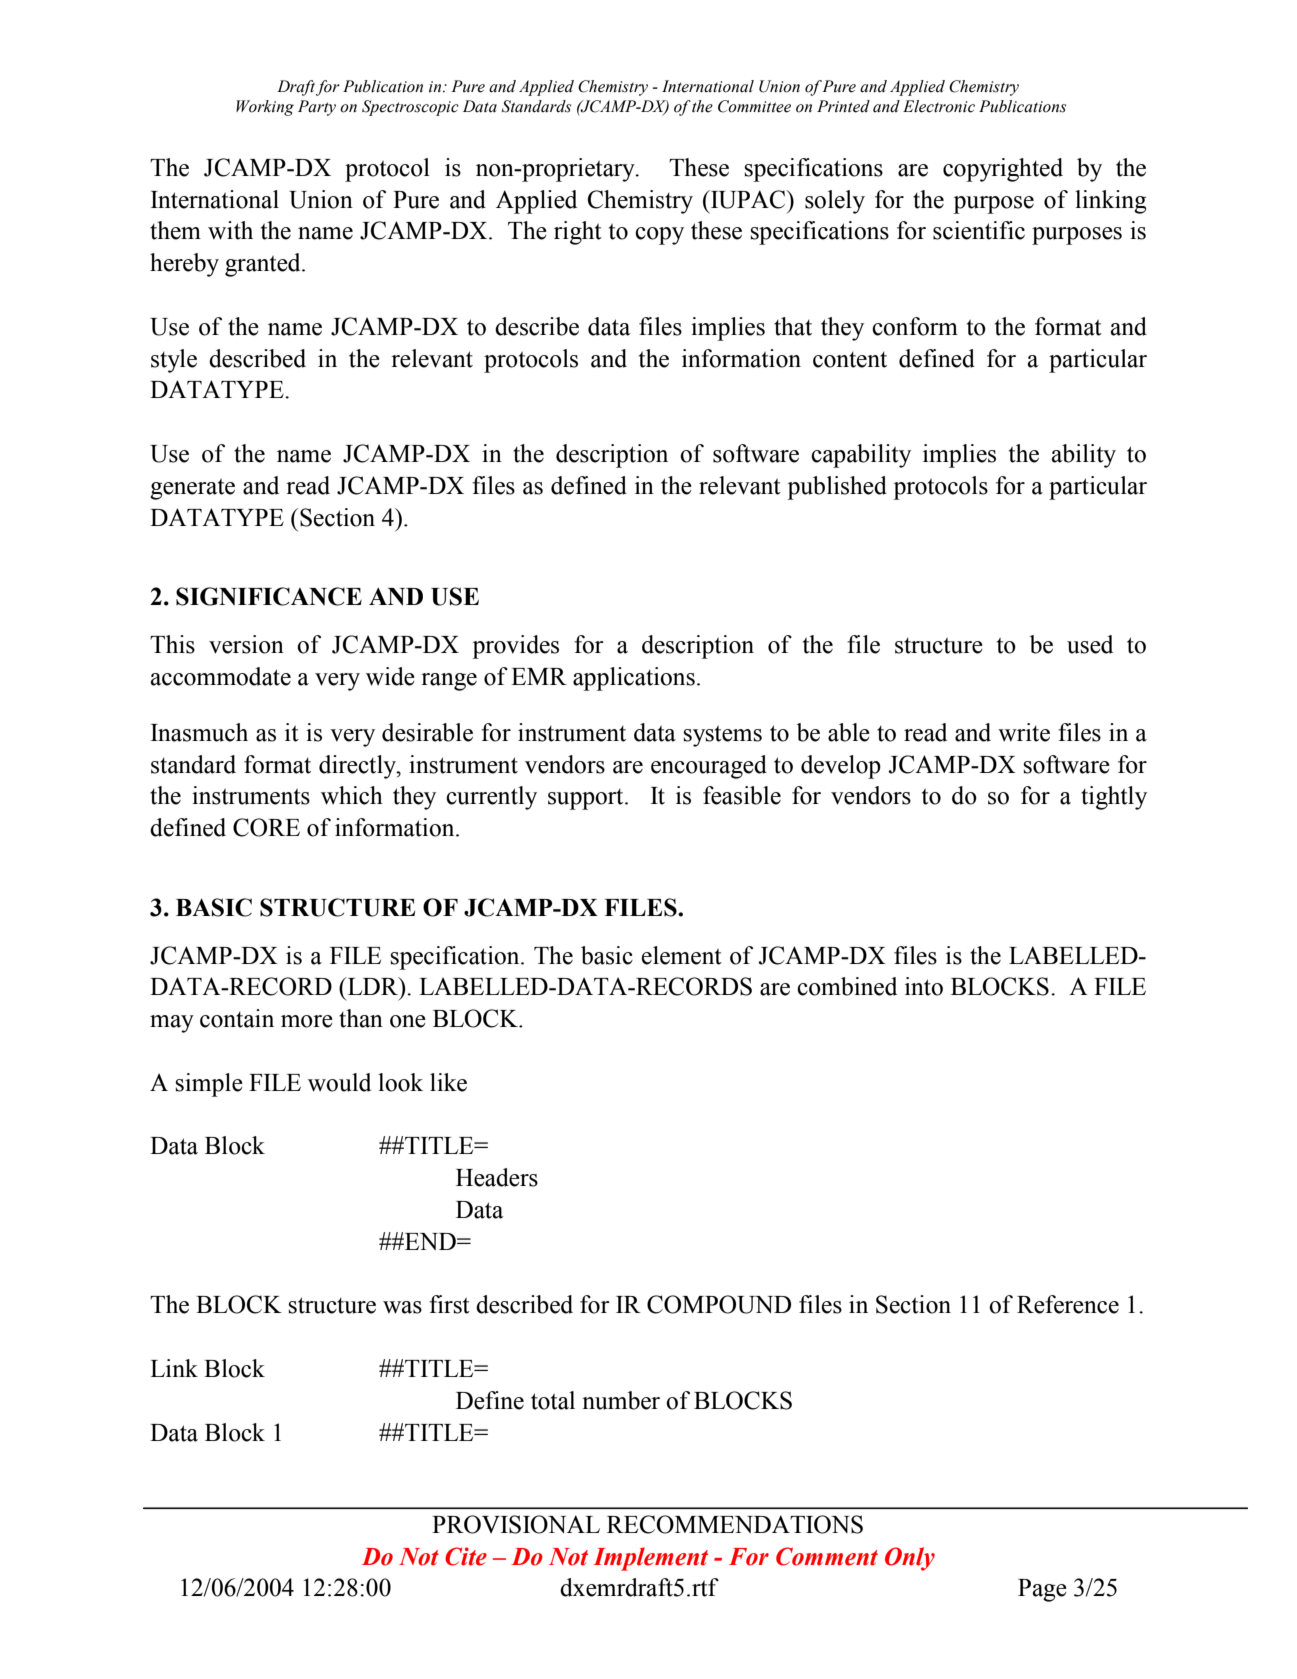 This image has width=1297, height=1679. I want to click on Implement, so click(650, 1559).
